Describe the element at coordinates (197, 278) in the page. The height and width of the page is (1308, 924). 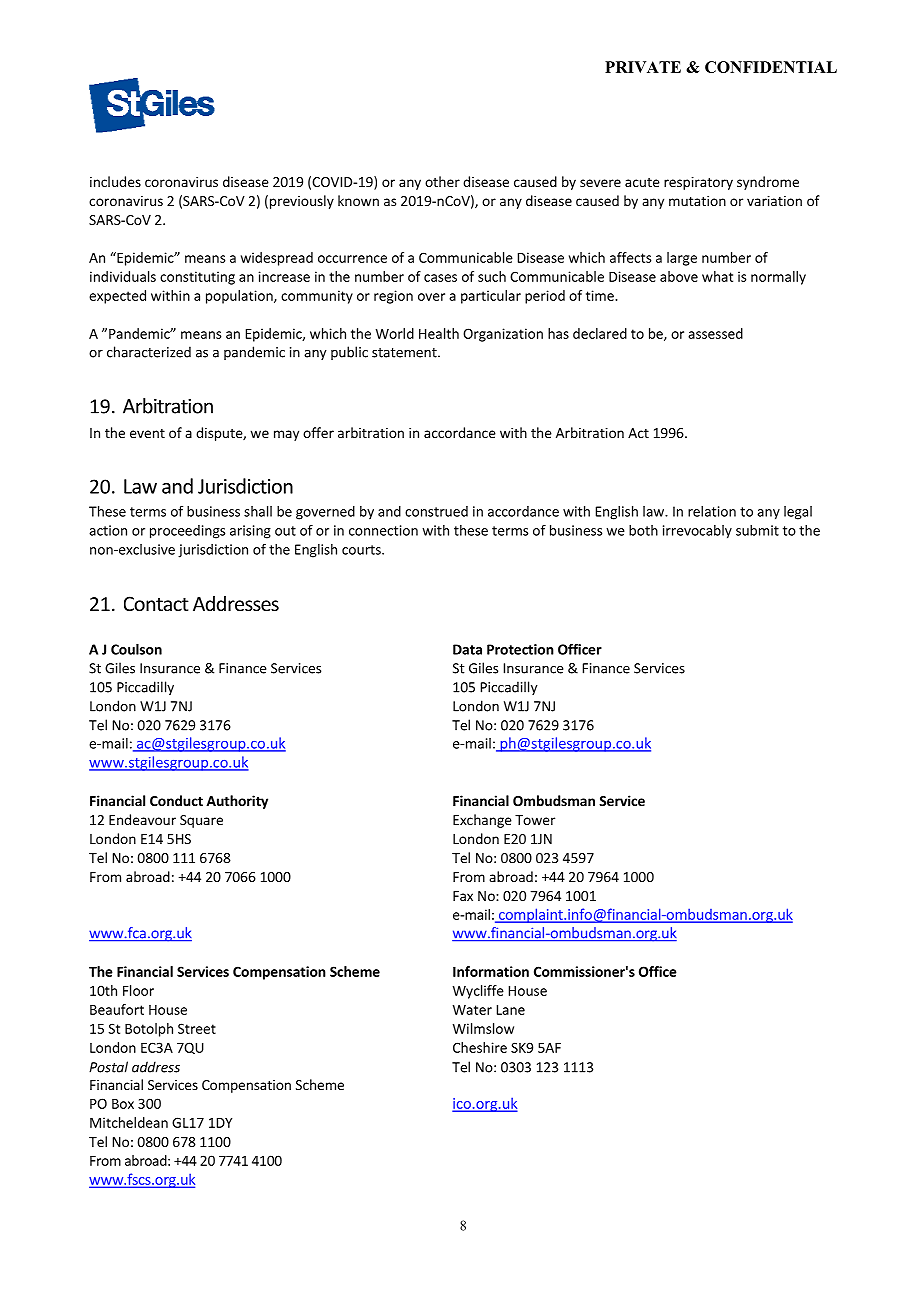
I see `constituting` at that location.
